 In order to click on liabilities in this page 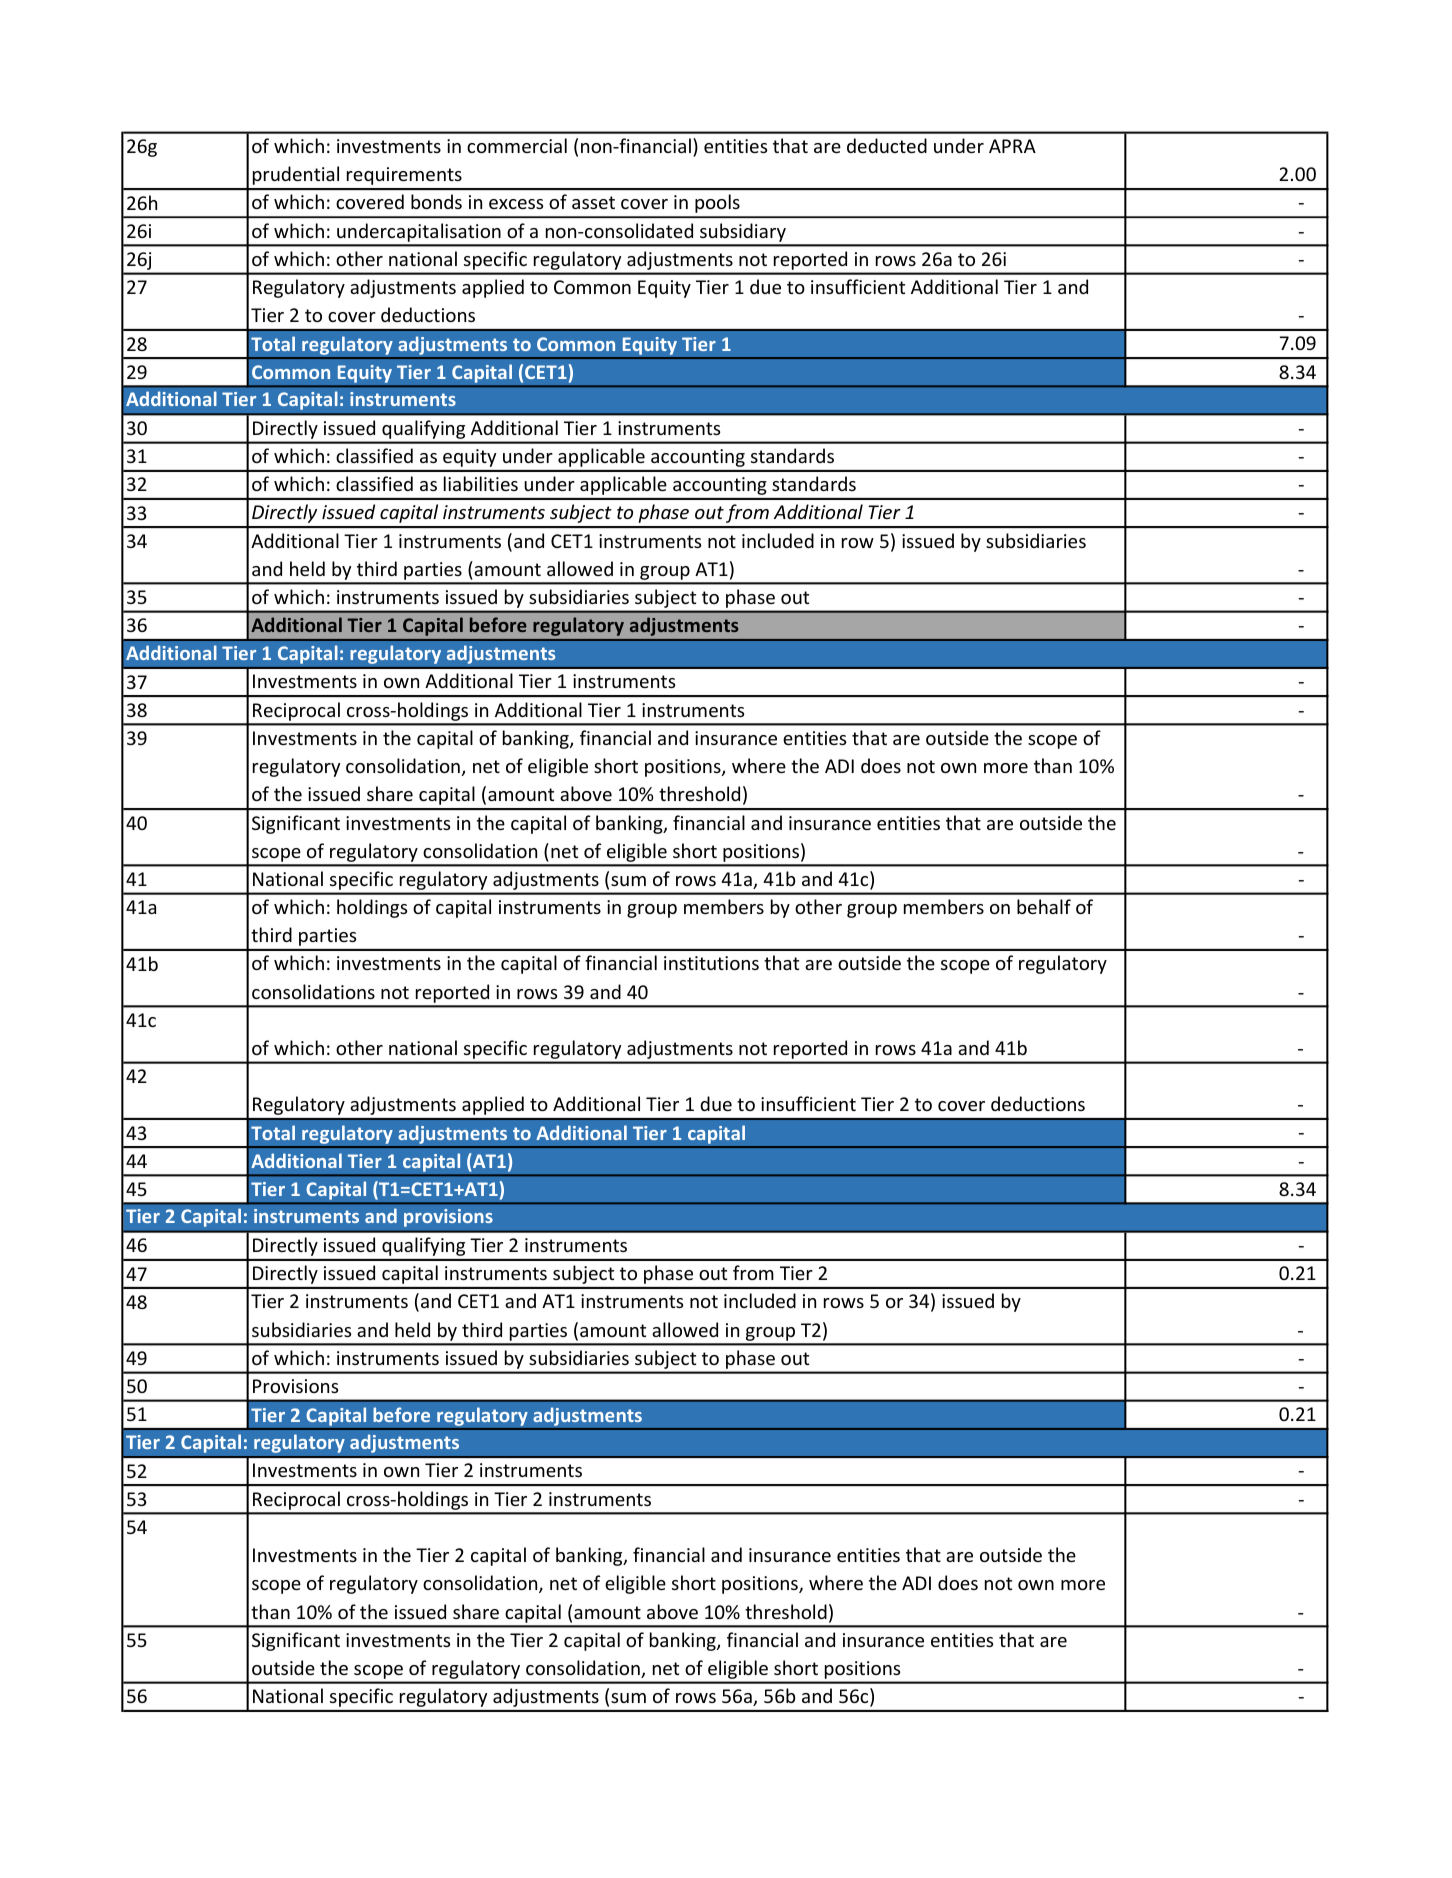, I will do `click(481, 483)`.
